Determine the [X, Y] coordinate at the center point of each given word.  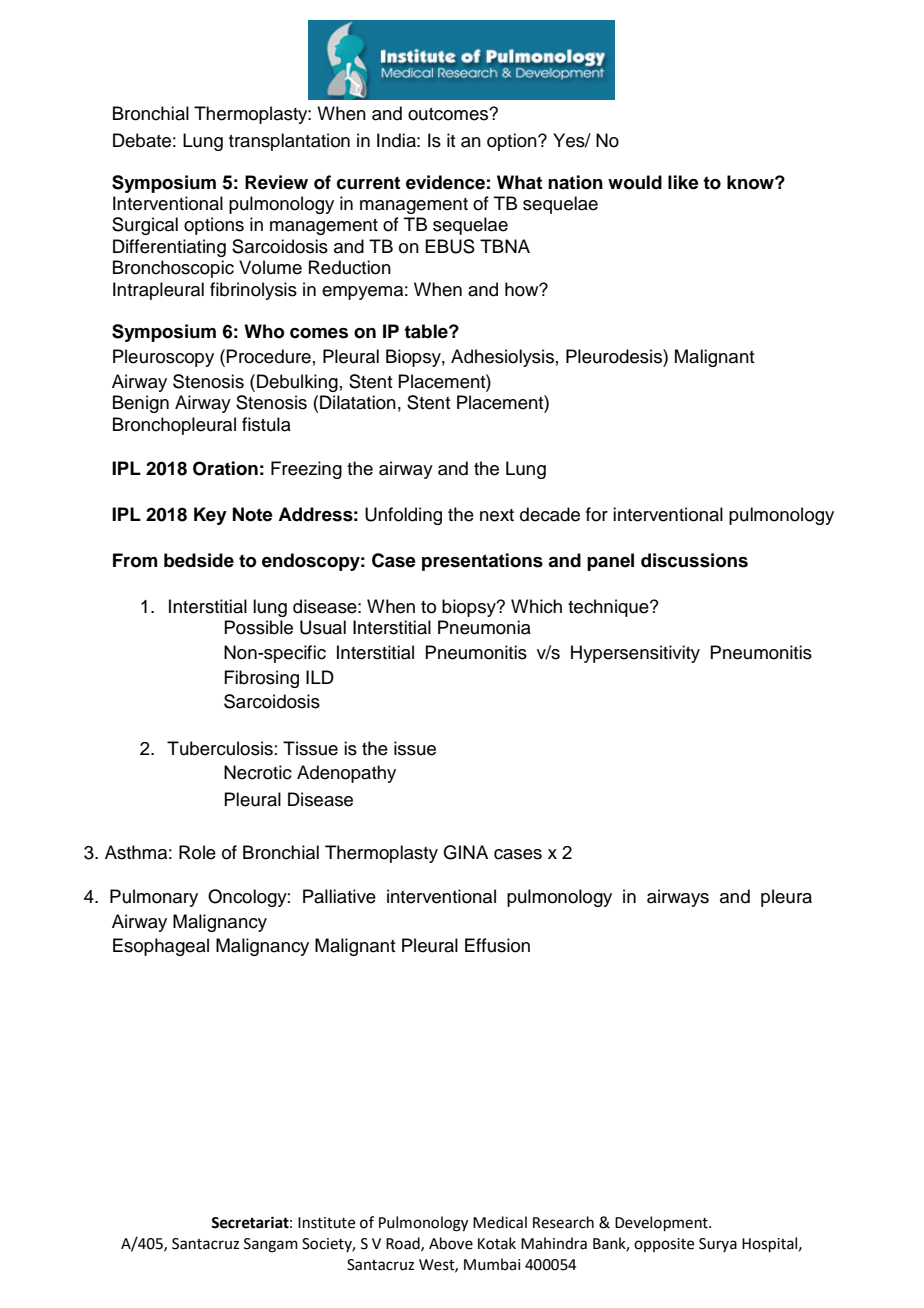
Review [276, 182]
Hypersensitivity [635, 654]
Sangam [271, 1245]
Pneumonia [484, 627]
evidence [445, 182]
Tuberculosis [220, 748]
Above [451, 1243]
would [635, 182]
